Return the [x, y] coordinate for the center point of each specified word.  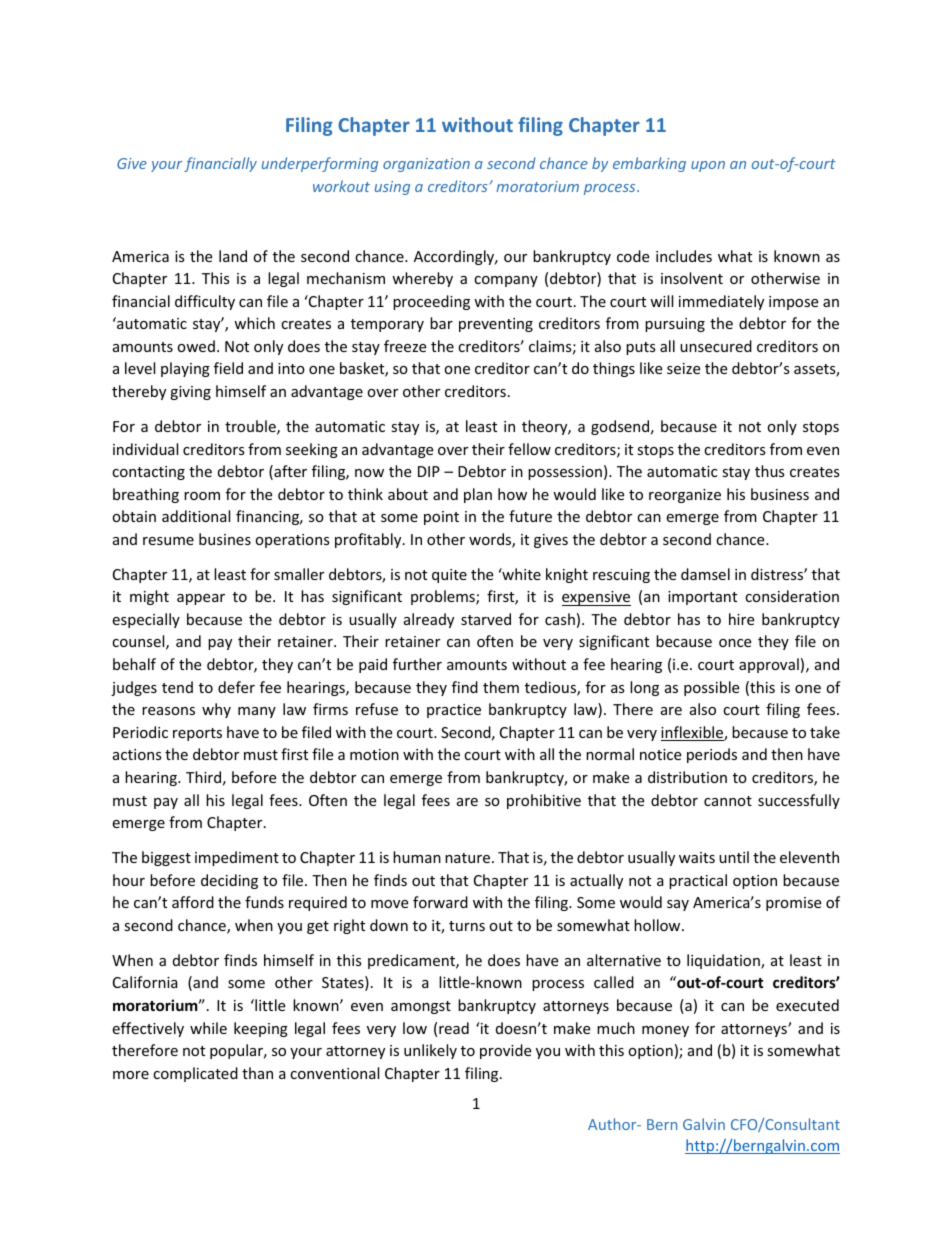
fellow [529, 449]
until [734, 857]
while [208, 1028]
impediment [237, 858]
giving [190, 393]
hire [741, 619]
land [233, 256]
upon [708, 166]
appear [201, 599]
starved [486, 619]
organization [426, 165]
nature [469, 858]
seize [683, 368]
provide [505, 1051]
